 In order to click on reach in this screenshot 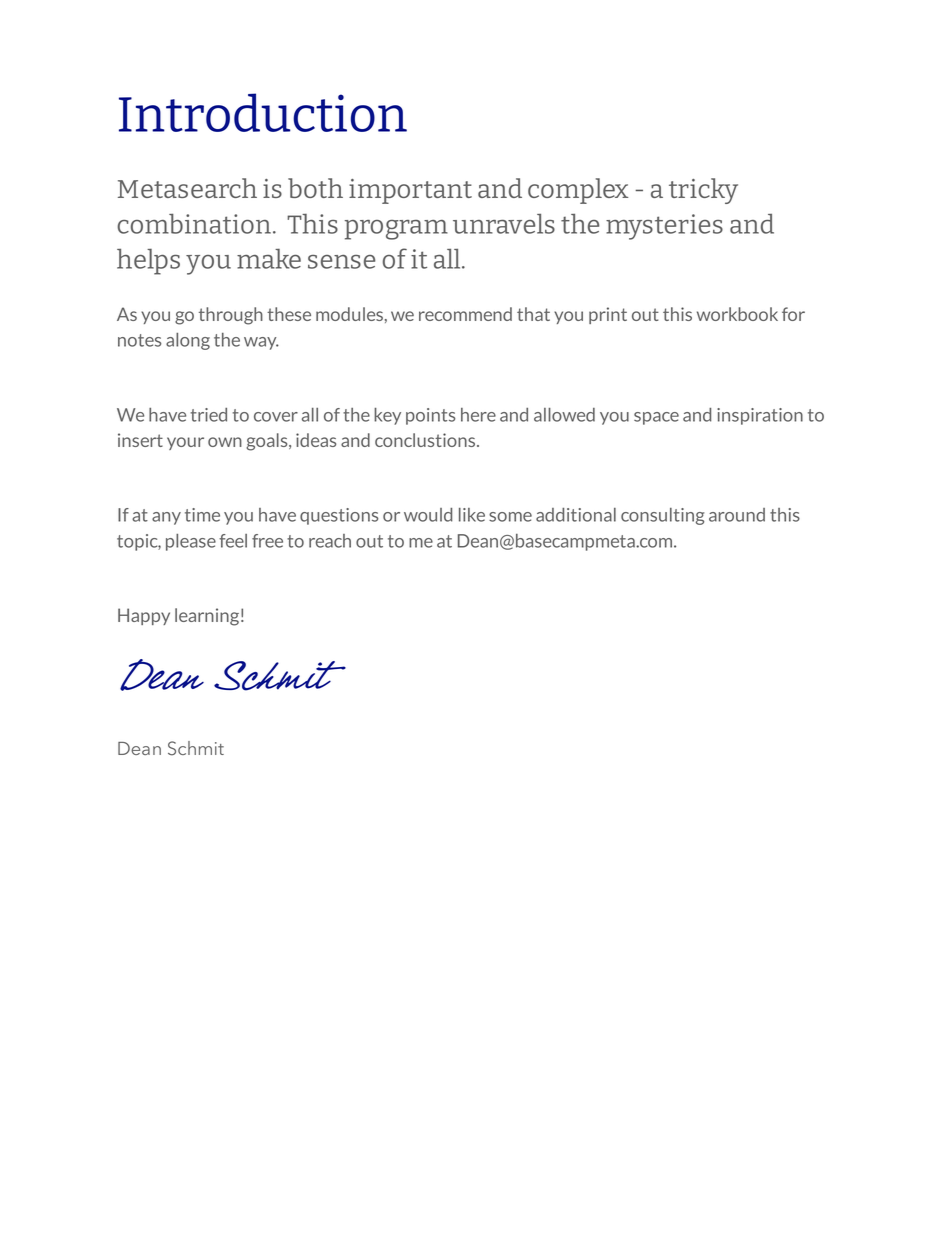, I will do `click(330, 541)`.
